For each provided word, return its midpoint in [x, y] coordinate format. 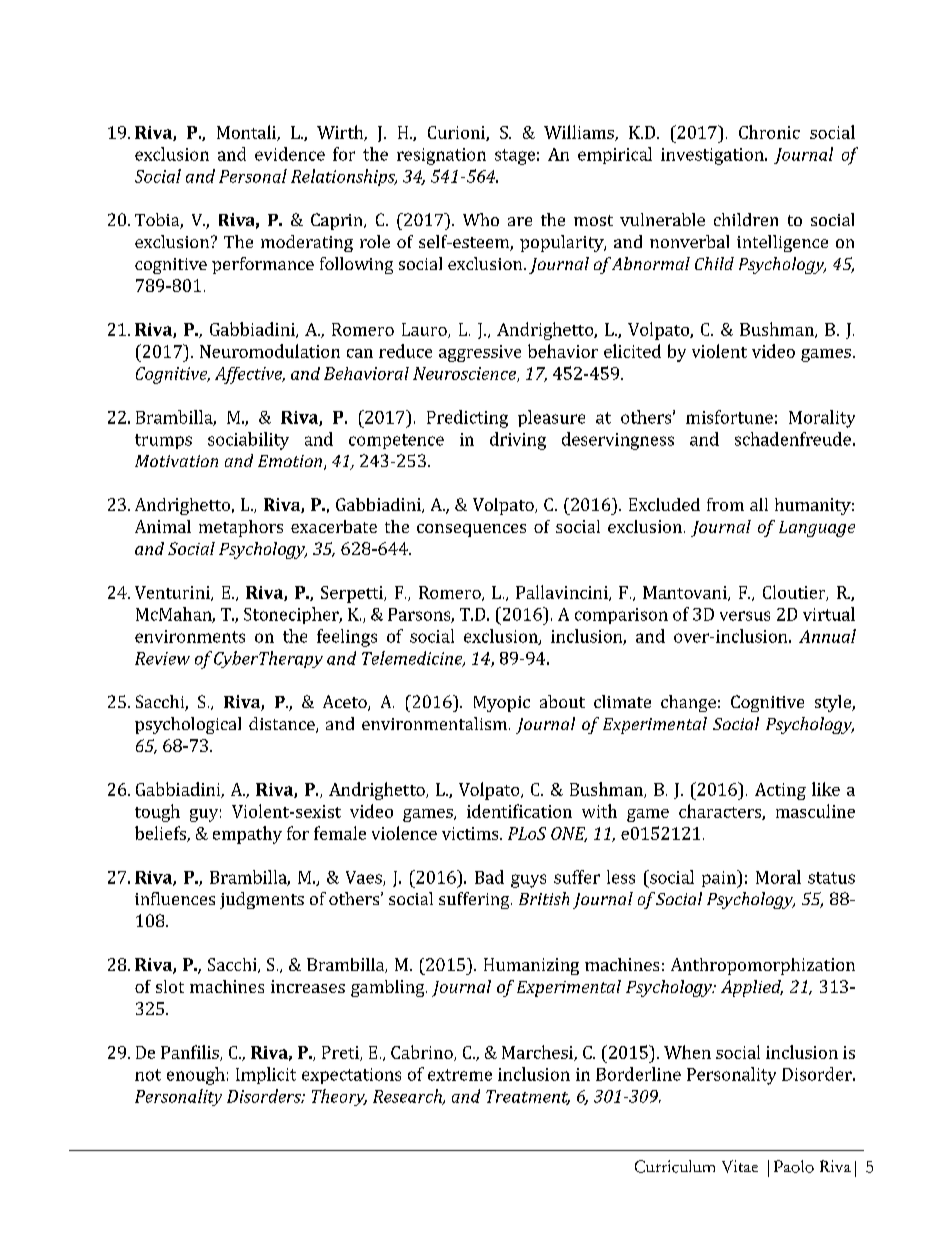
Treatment [528, 1097]
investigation [713, 156]
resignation [441, 156]
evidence [290, 154]
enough [196, 1076]
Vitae [740, 1166]
